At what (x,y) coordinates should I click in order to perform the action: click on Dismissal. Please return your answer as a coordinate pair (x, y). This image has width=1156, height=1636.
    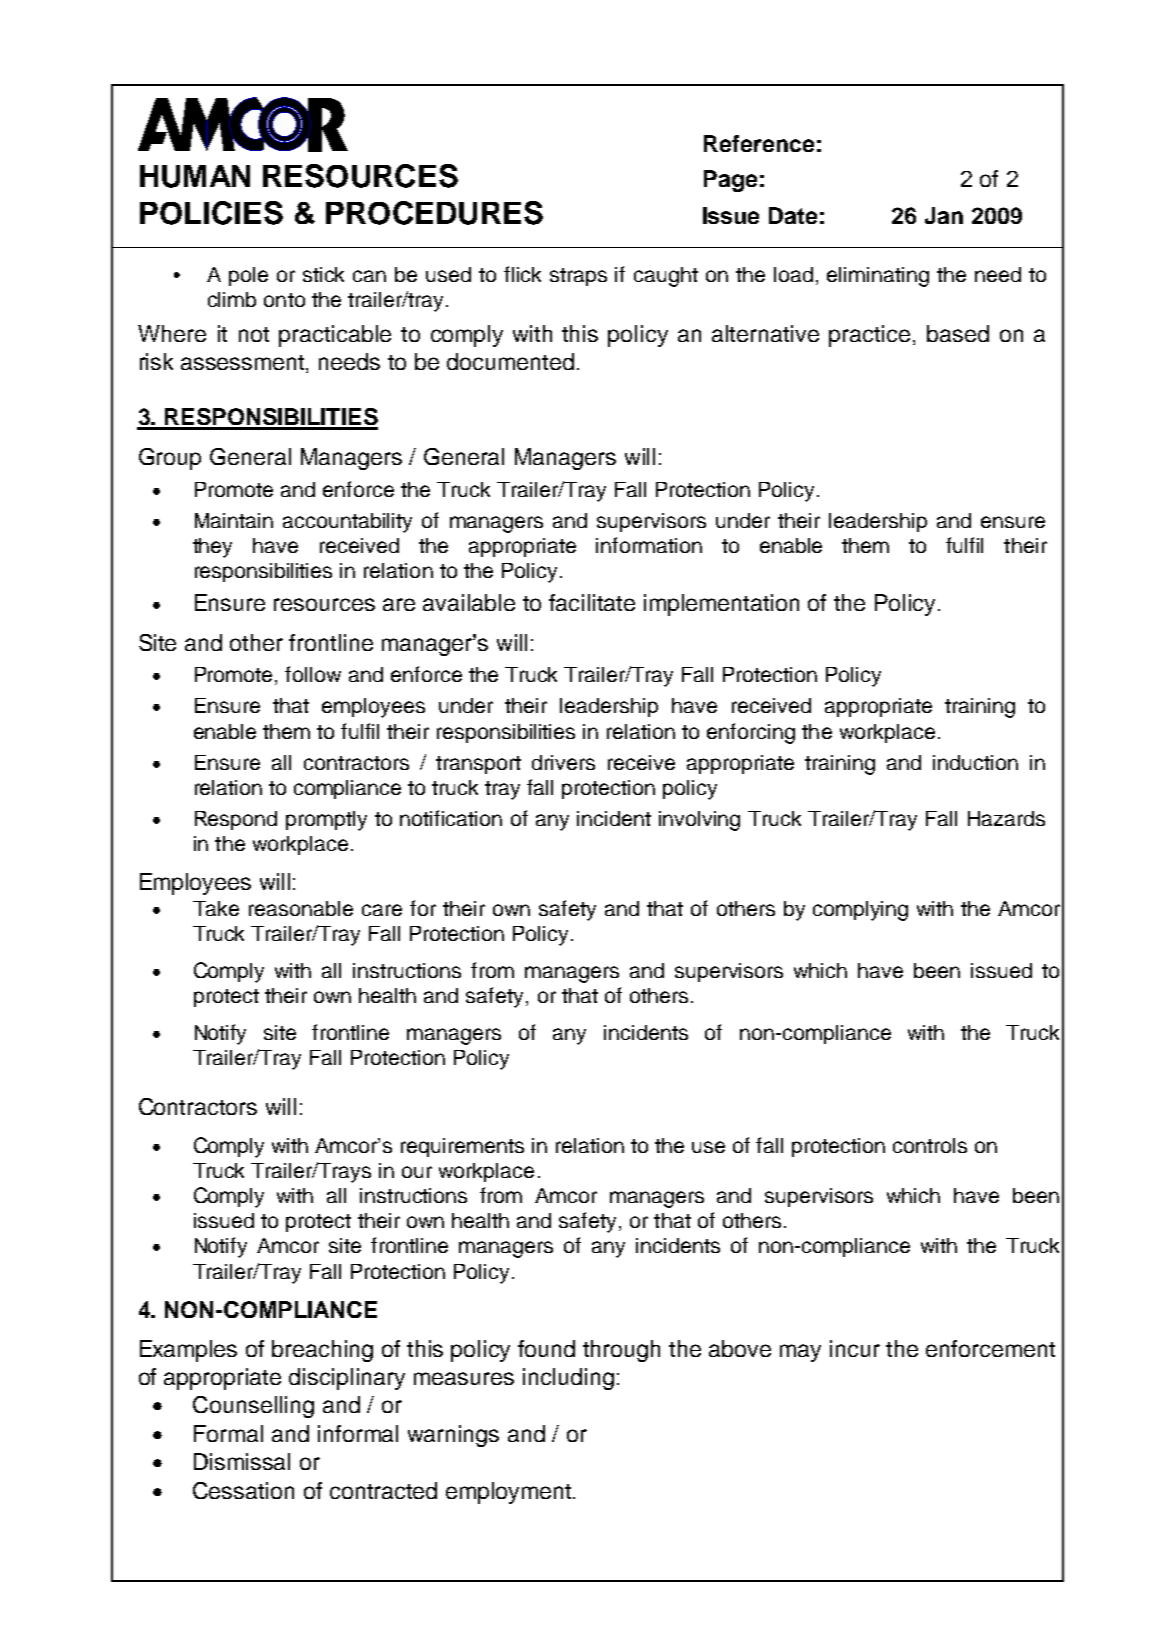
    Looking at the image, I should click on (242, 1461).
